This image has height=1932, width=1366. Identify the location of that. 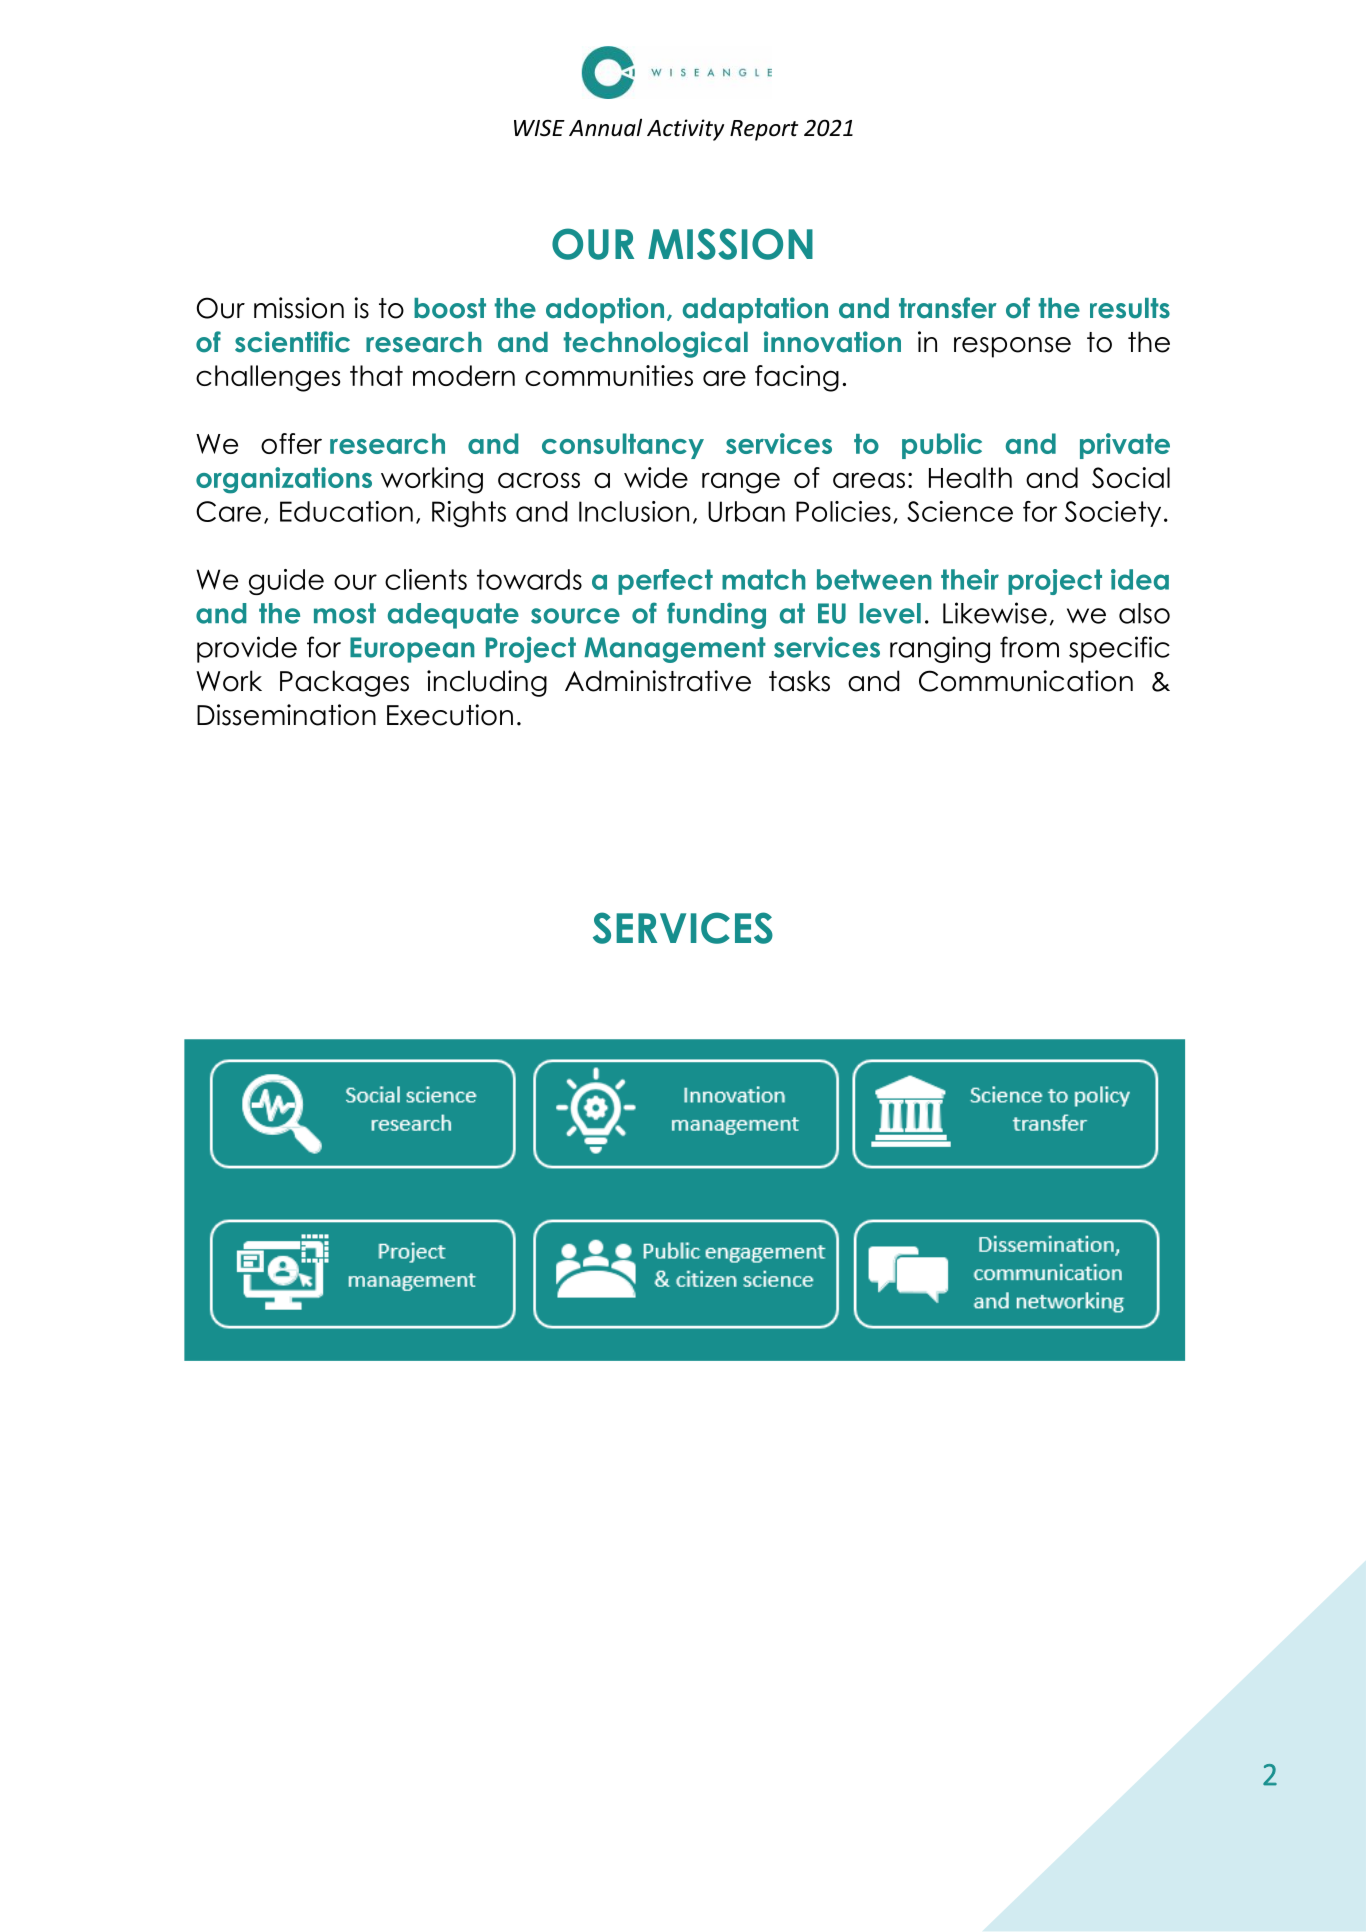
(376, 375).
